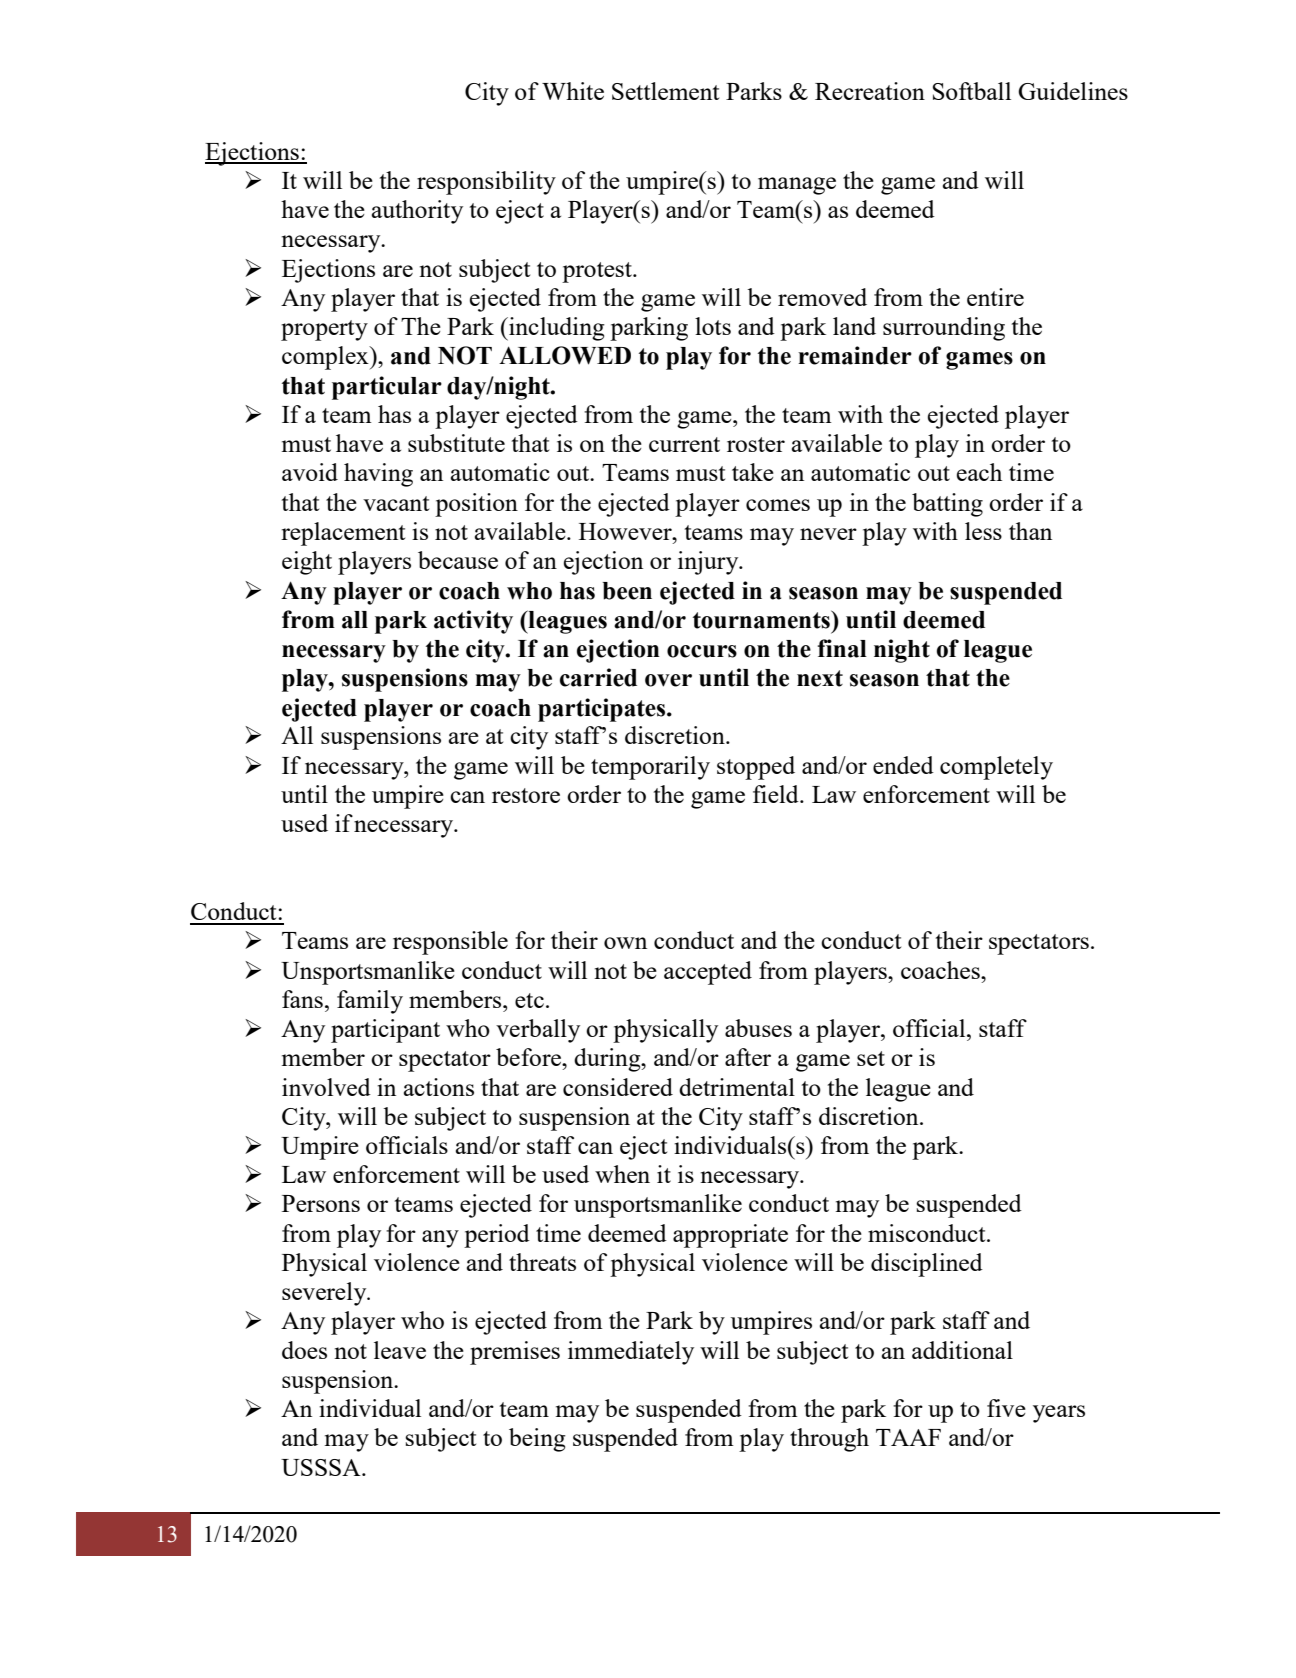 This screenshot has height=1678, width=1296. I want to click on leave, so click(400, 1350).
